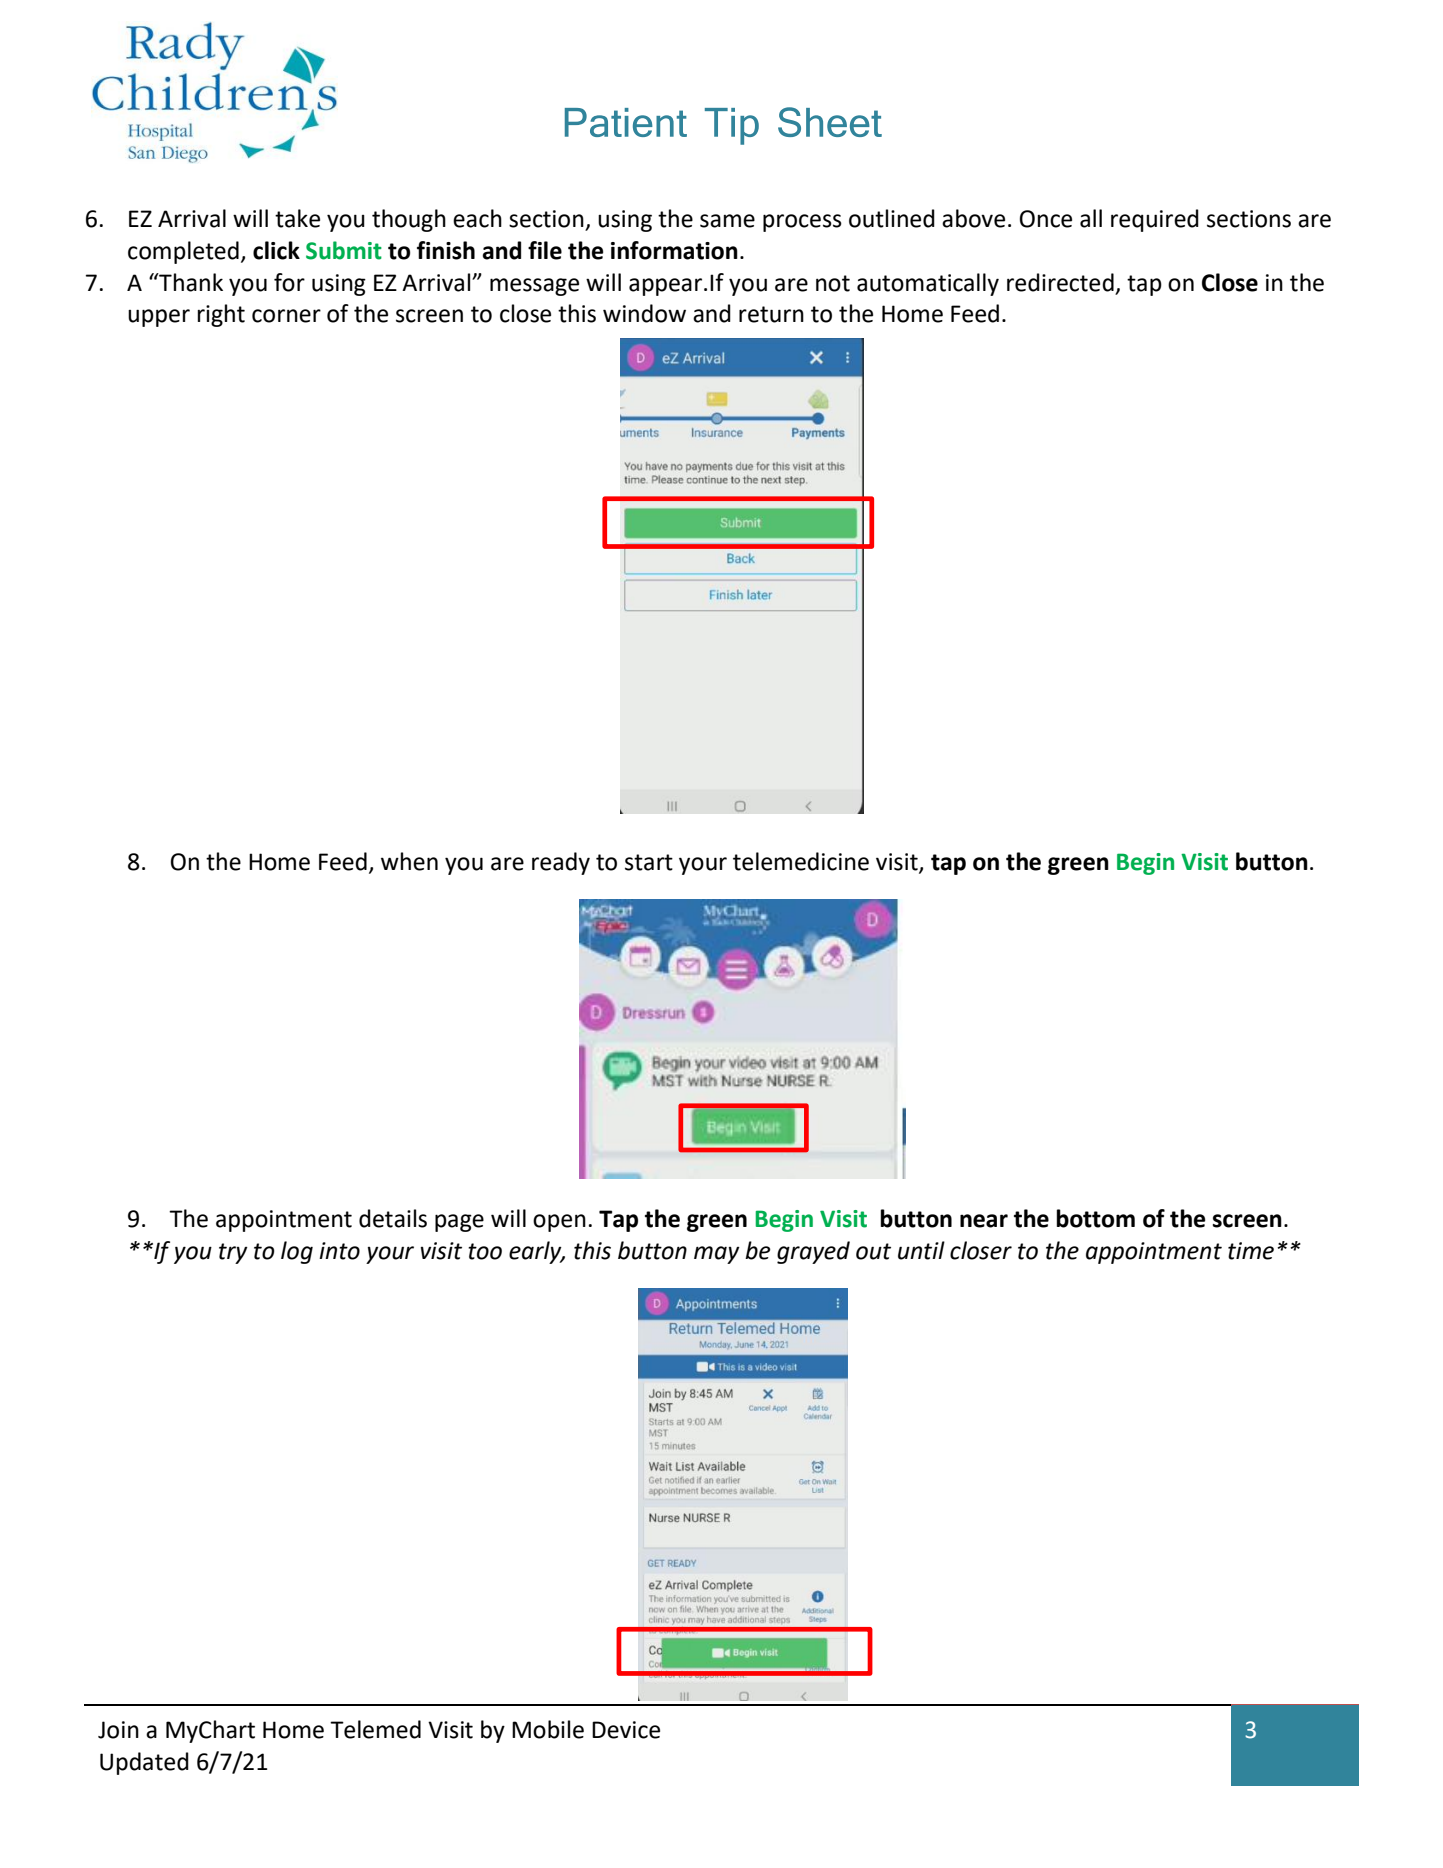 The height and width of the image is (1868, 1443). Describe the element at coordinates (297, 218) in the image. I see `take` at that location.
